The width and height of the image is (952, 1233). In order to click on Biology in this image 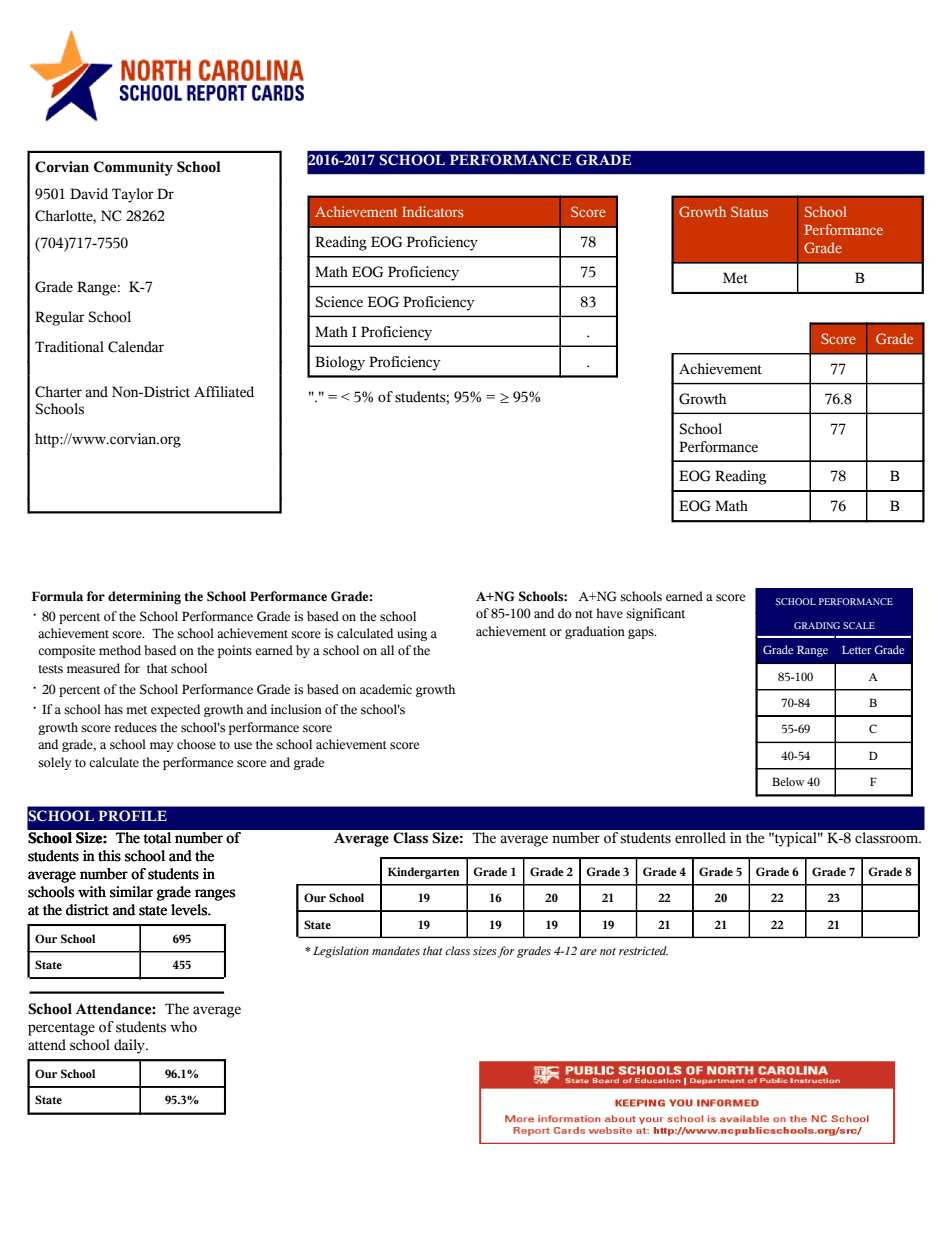, I will do `click(340, 363)`.
